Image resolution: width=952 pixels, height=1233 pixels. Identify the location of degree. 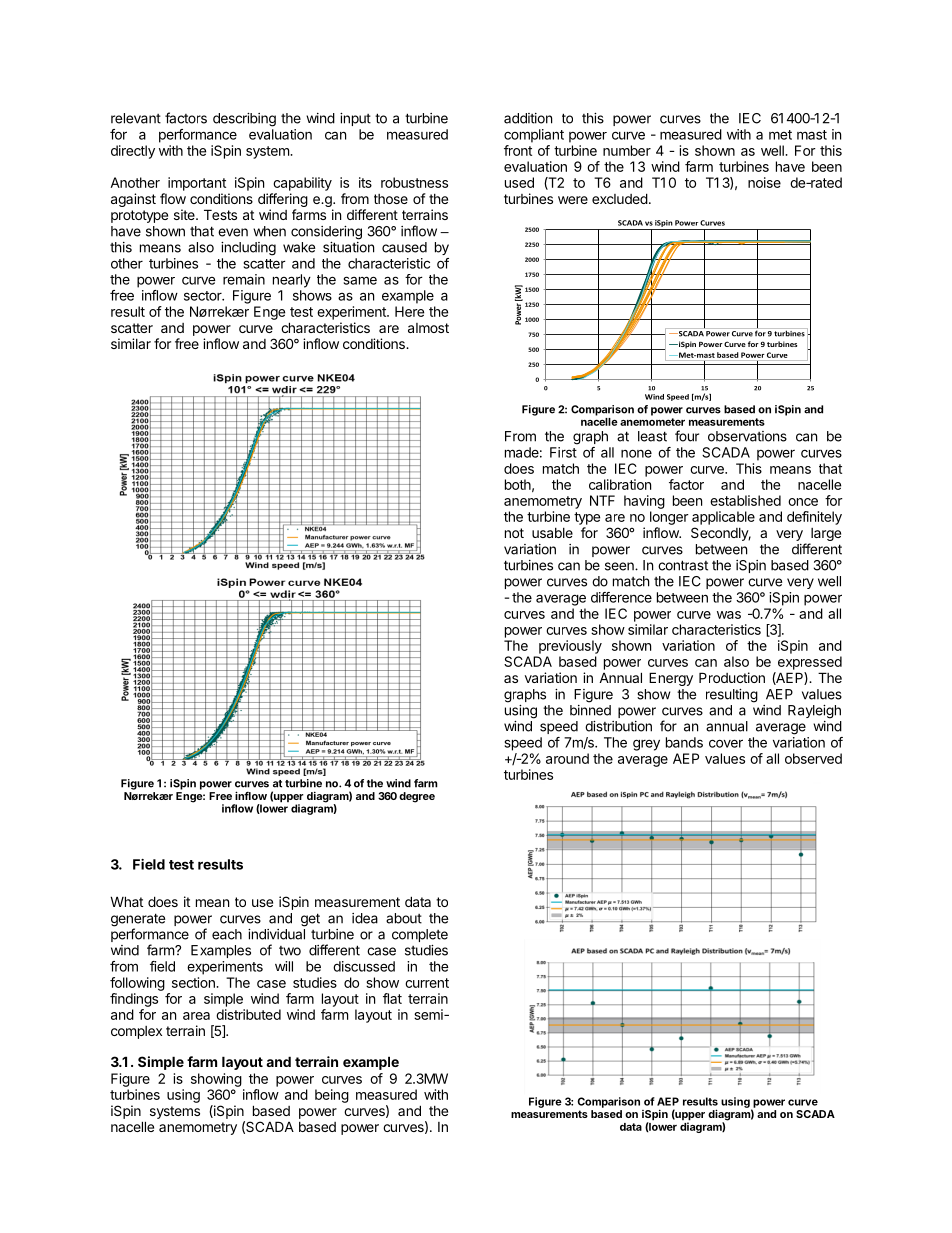
(417, 797).
